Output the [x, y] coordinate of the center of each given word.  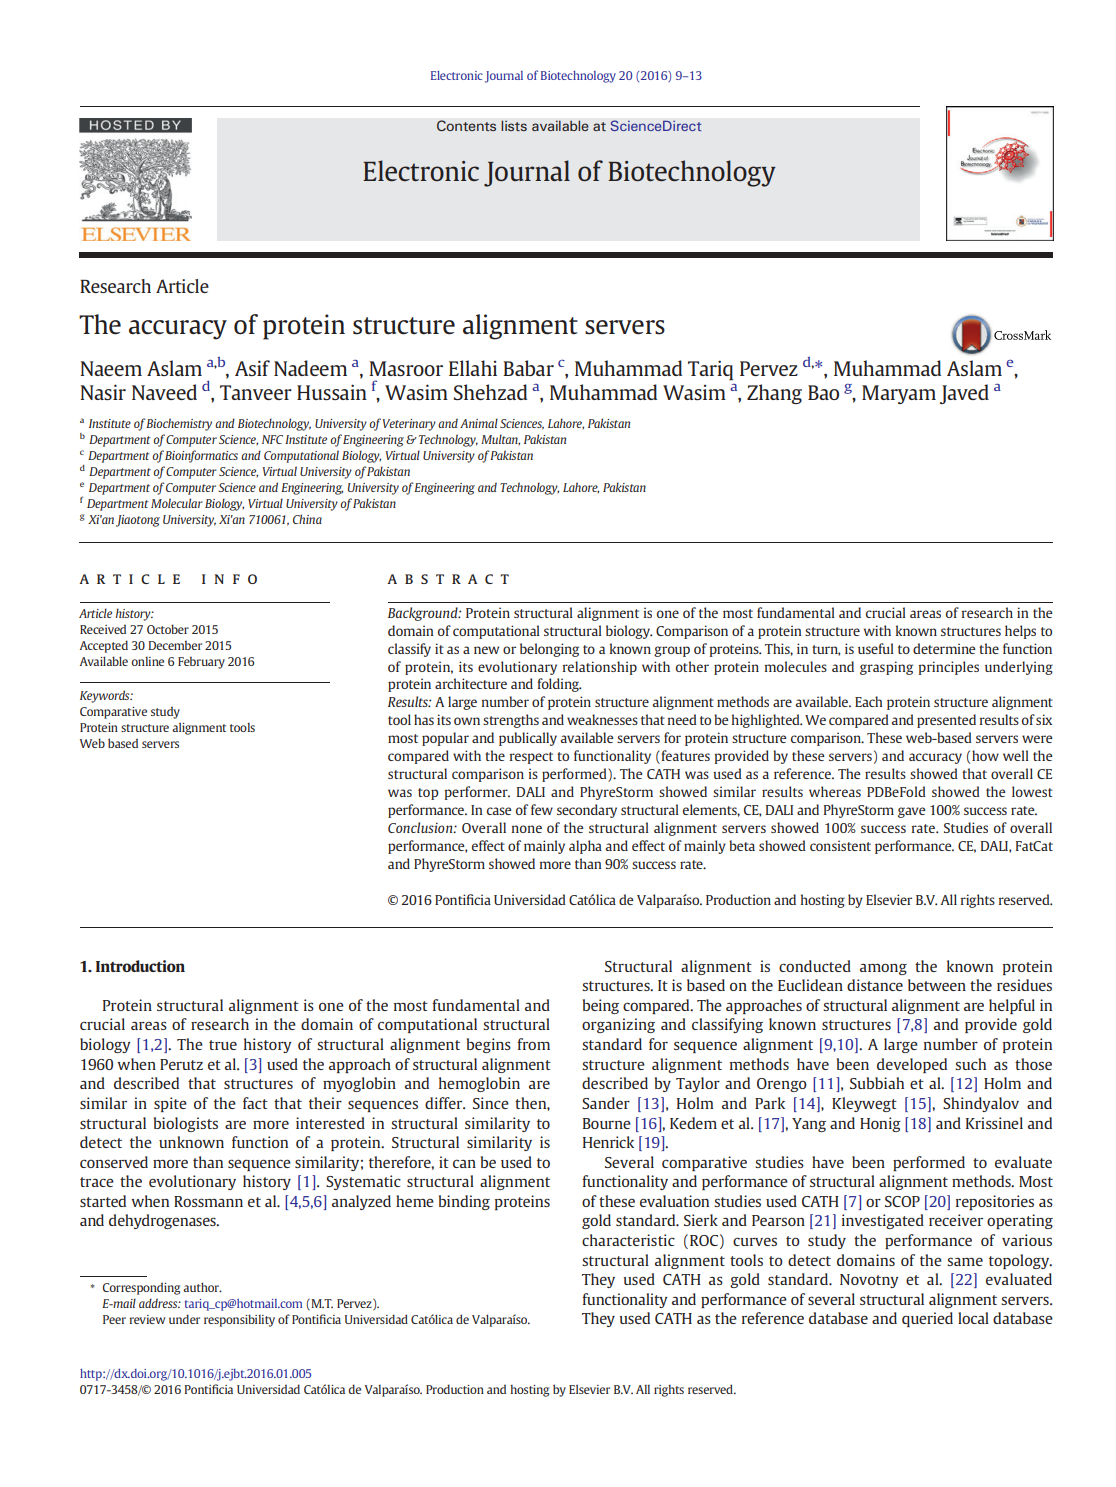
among [883, 969]
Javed [964, 394]
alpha [585, 847]
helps [1020, 632]
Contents [466, 126]
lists [514, 126]
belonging [549, 650]
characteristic [628, 1240]
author [202, 1287]
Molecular [177, 503]
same [965, 1261]
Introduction [140, 966]
